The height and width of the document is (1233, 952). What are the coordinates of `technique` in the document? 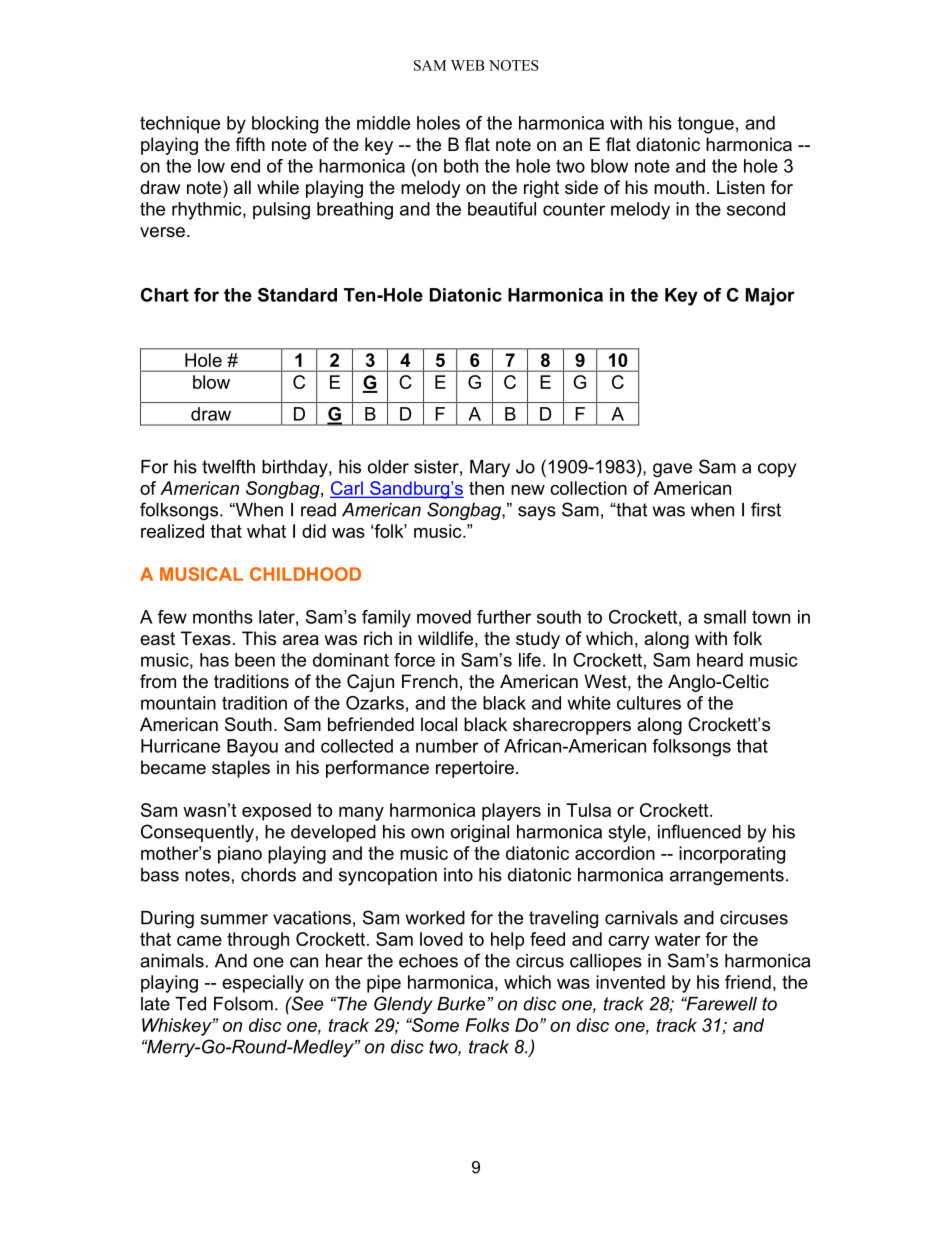 It's located at (180, 124).
